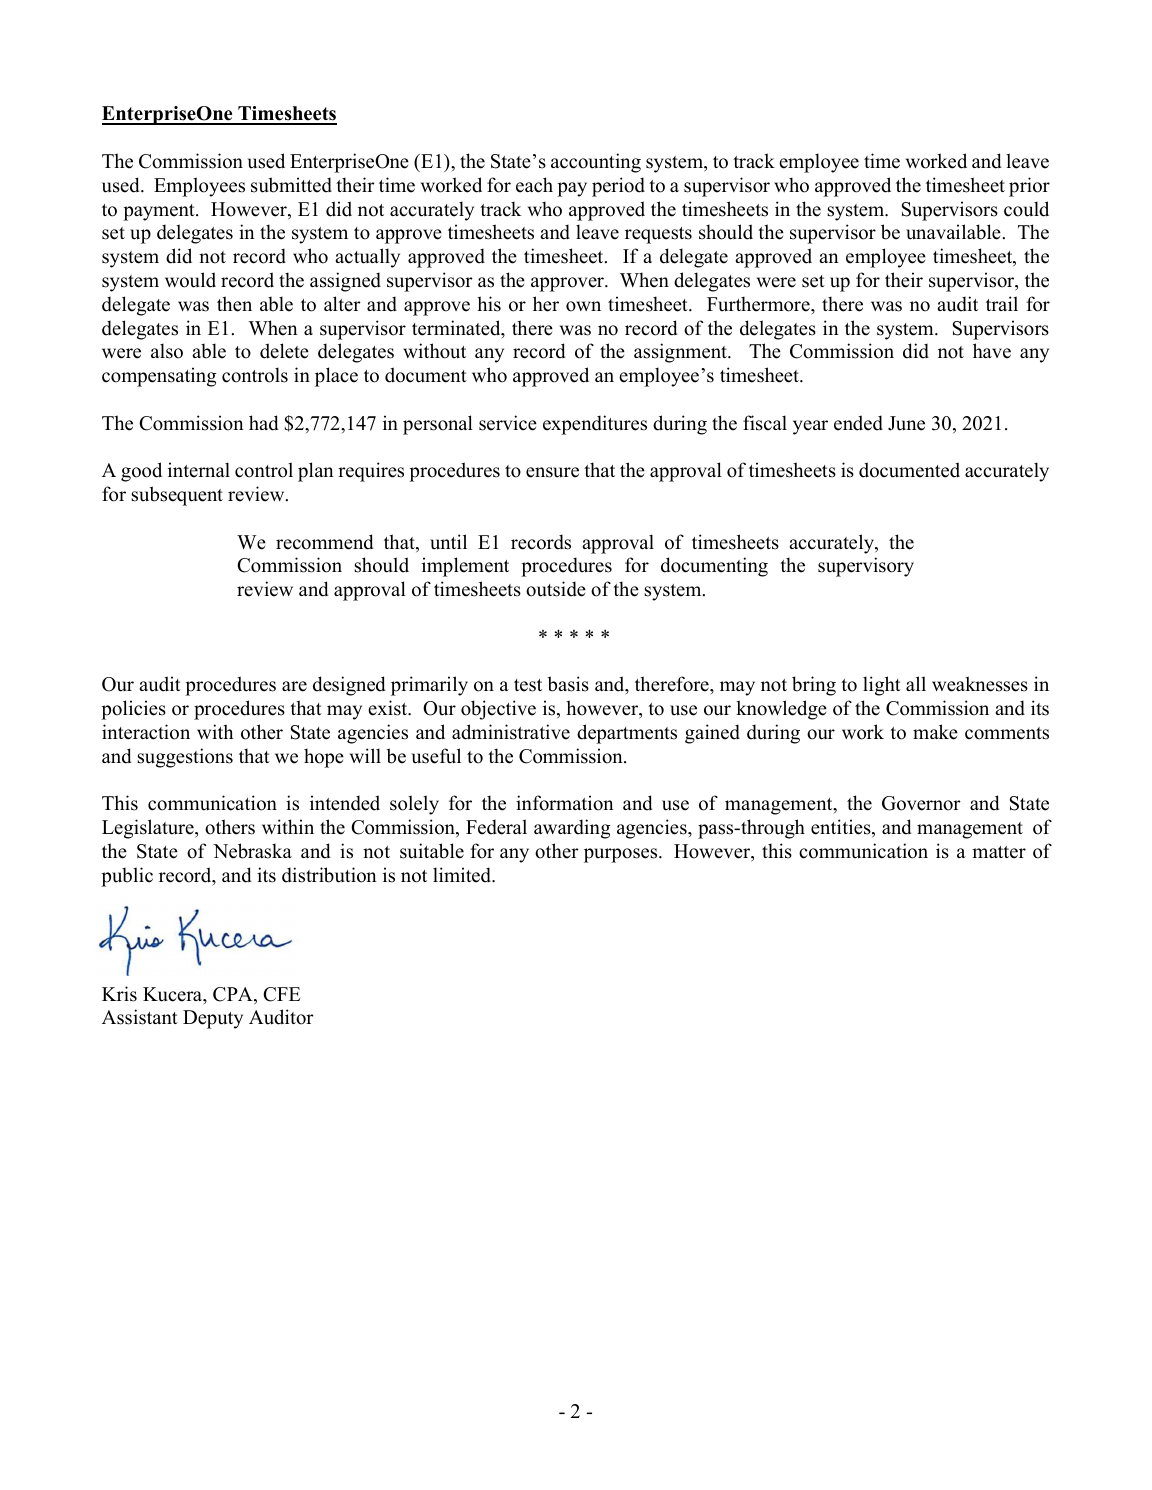  I want to click on matter, so click(999, 852).
